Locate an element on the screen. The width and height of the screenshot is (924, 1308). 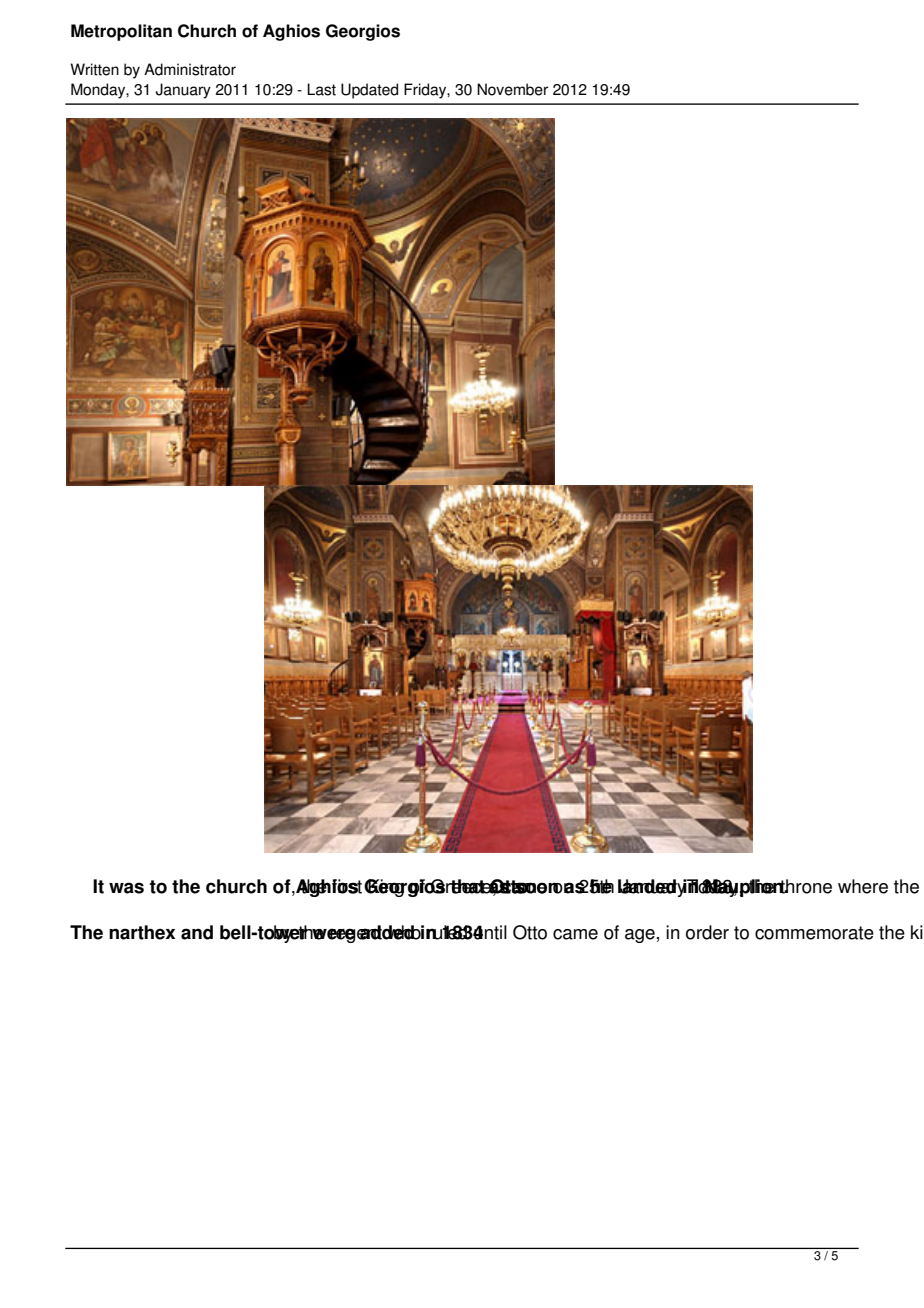
commemorate is located at coordinates (814, 933).
